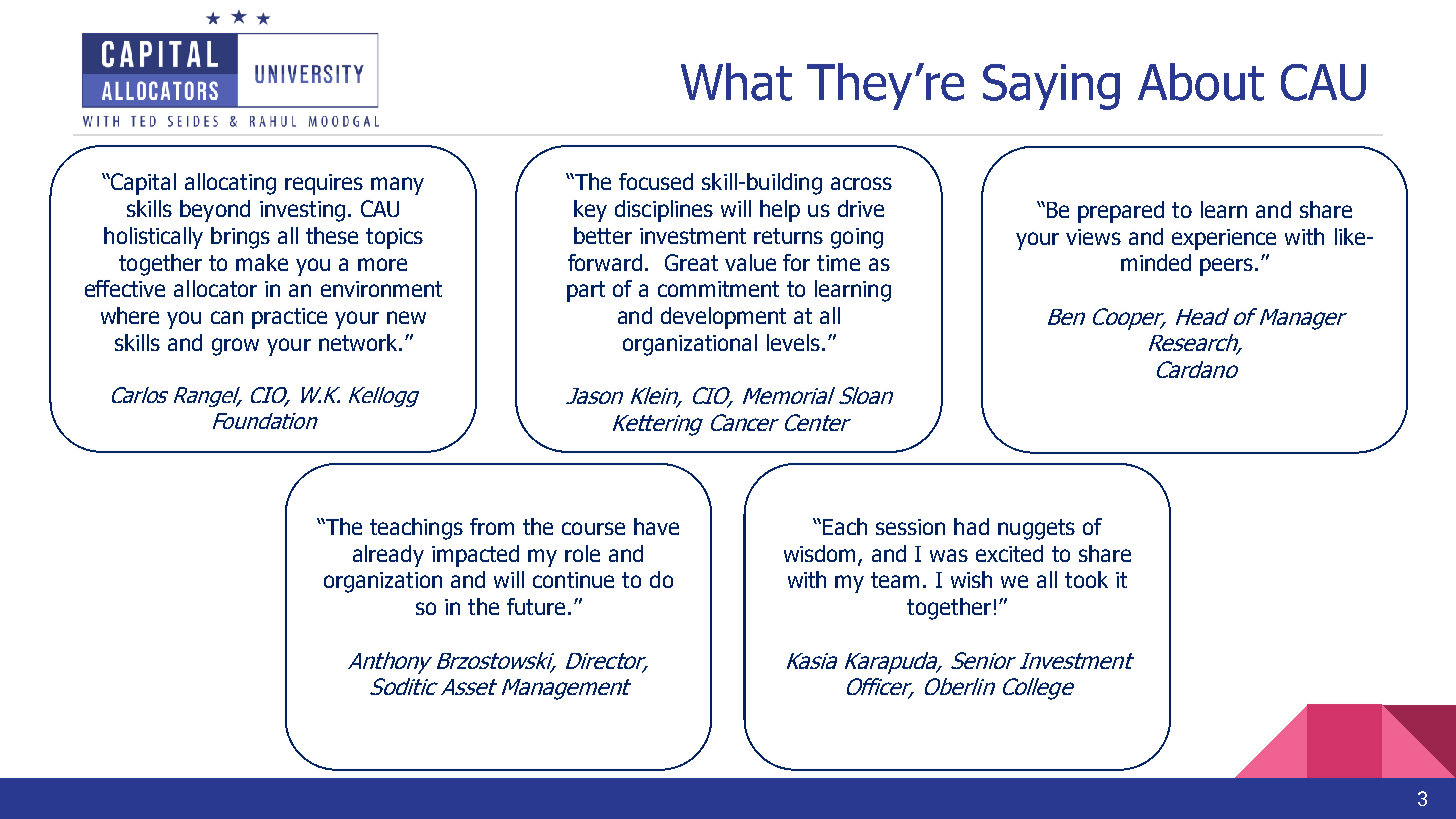  Describe the element at coordinates (691, 262) in the screenshot. I see `Great` at that location.
